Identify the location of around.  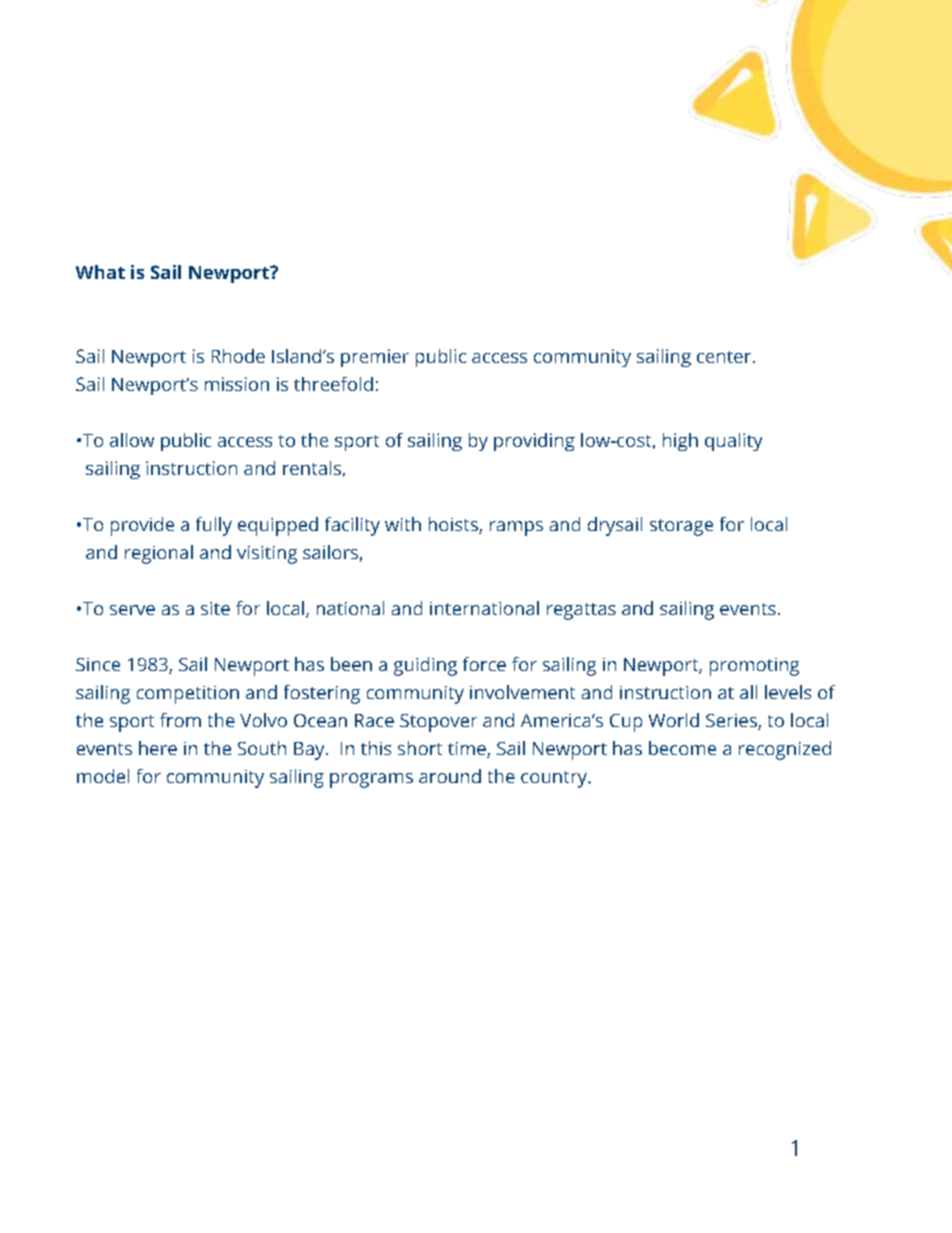
(450, 776).
